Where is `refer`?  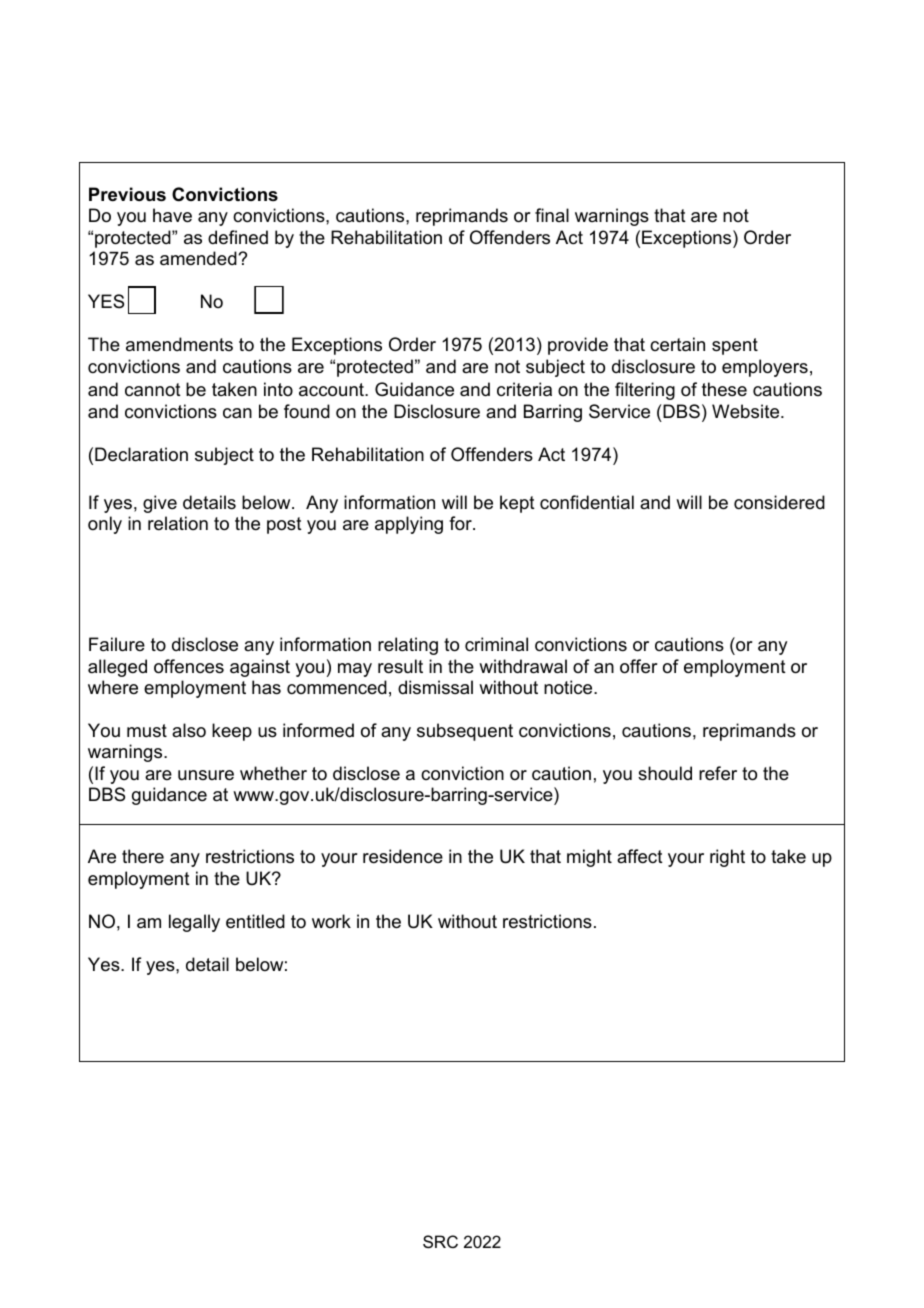 refer is located at coordinates (718, 773).
